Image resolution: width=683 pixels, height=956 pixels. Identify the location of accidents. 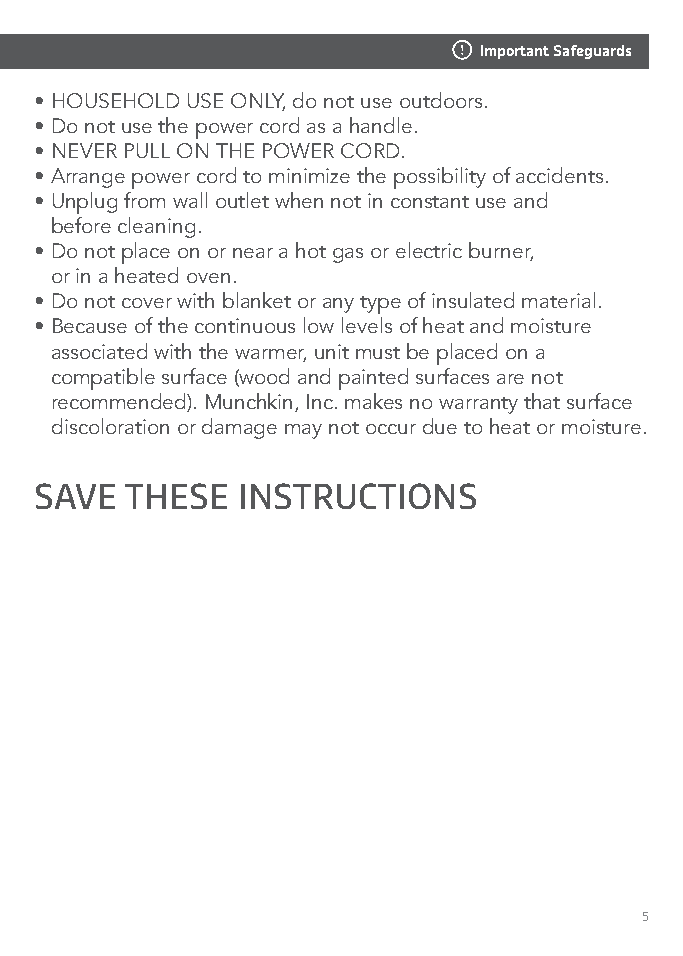
(559, 175).
